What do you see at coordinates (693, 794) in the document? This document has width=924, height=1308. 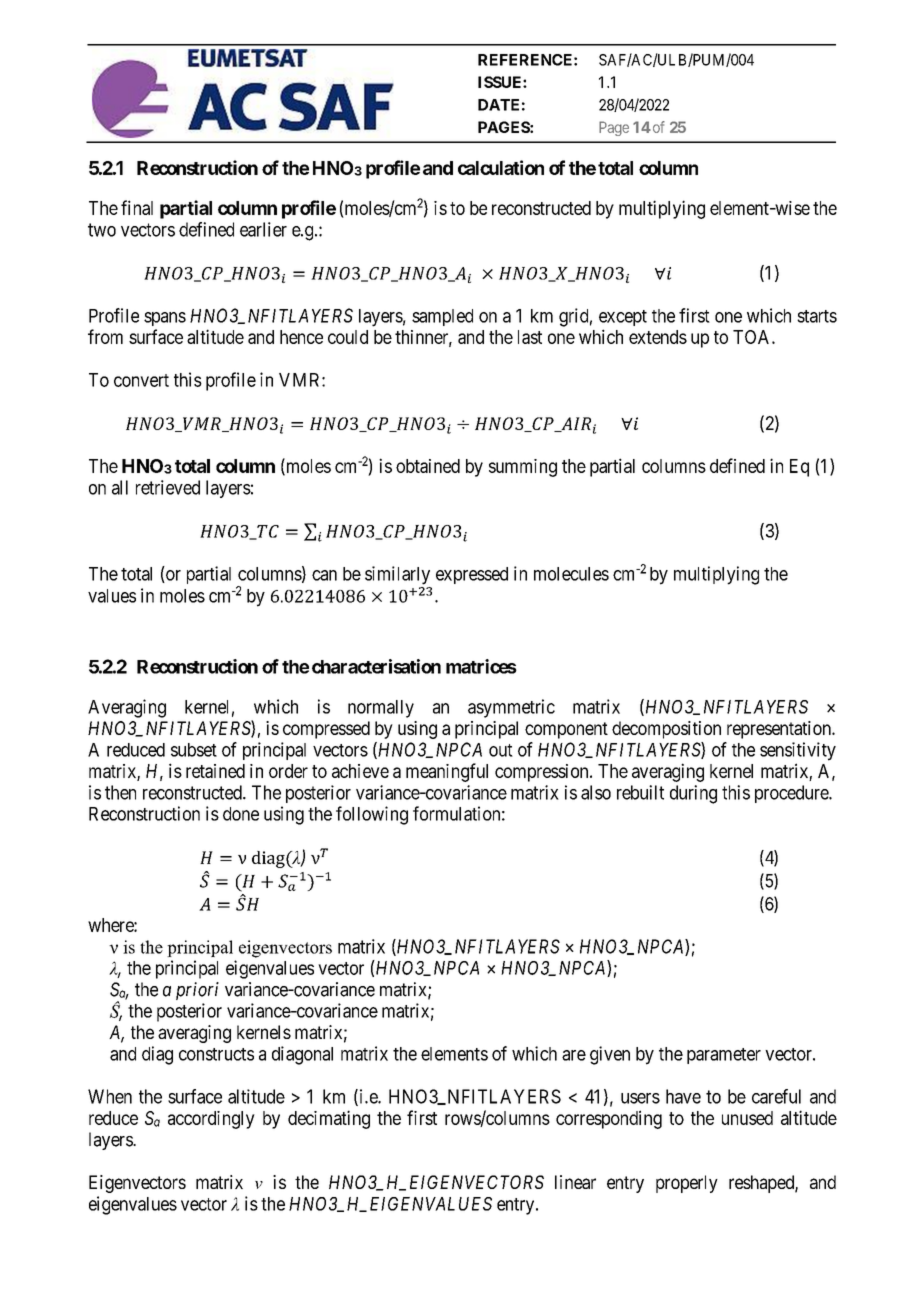 I see `during` at bounding box center [693, 794].
